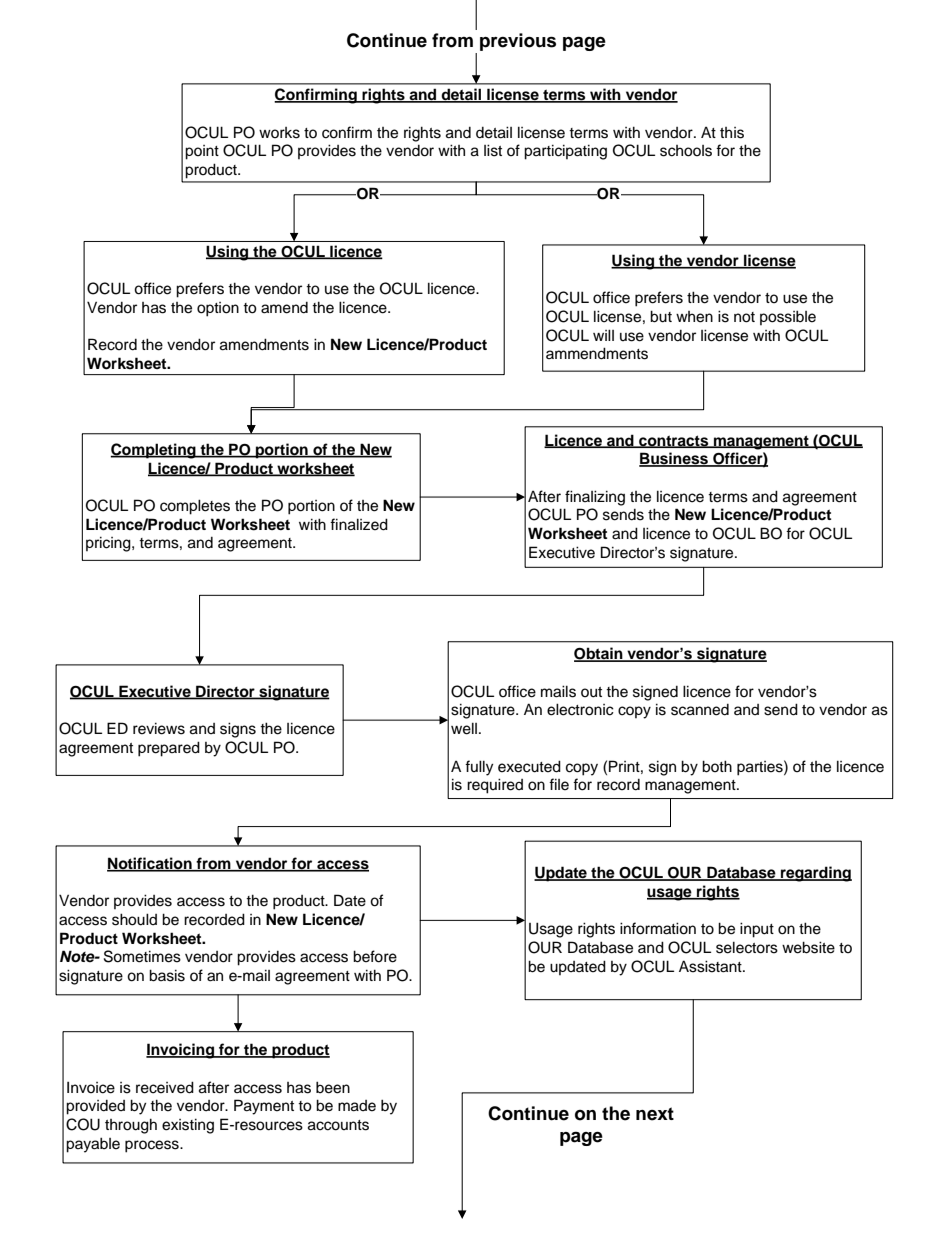  I want to click on completes, so click(195, 507).
